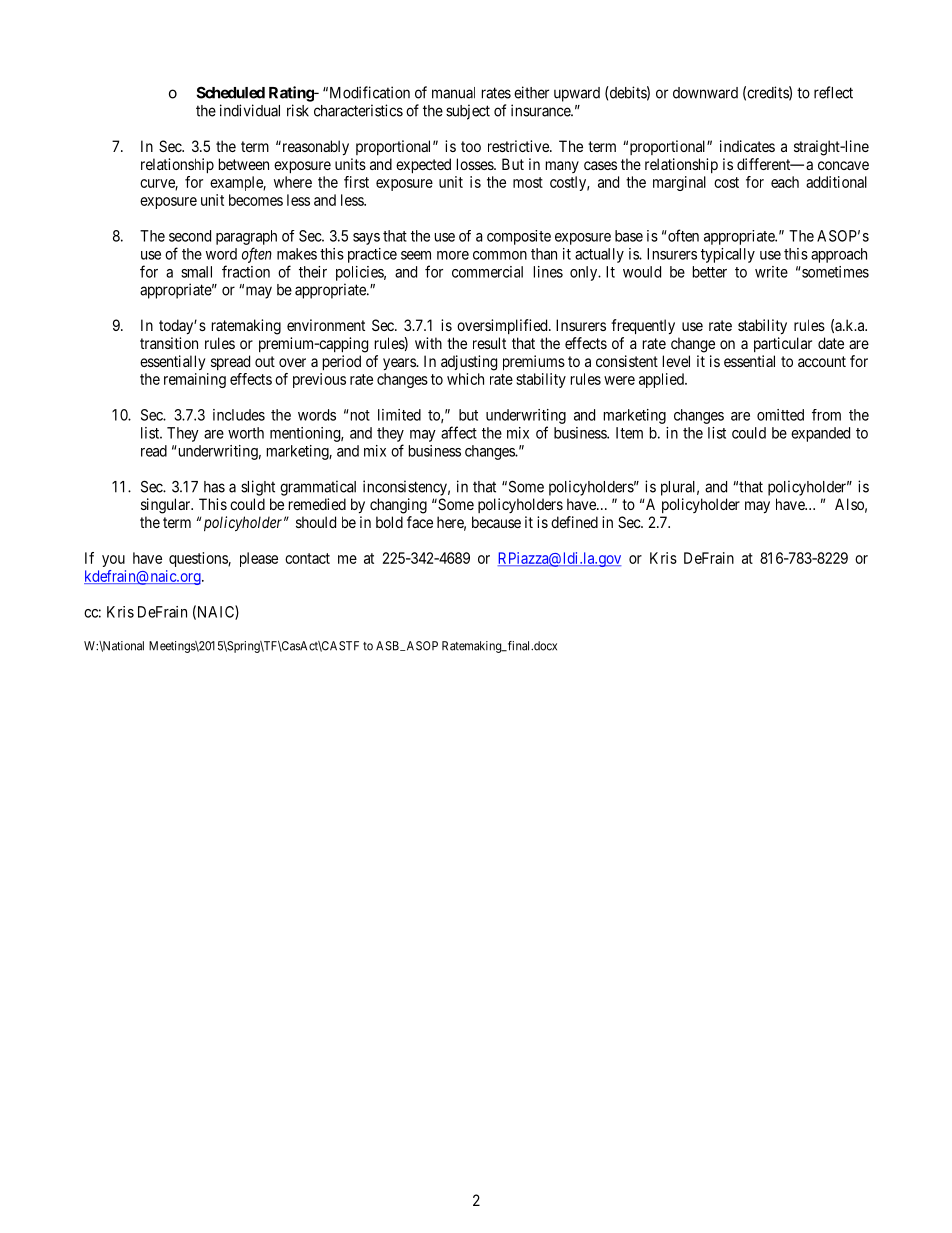 This screenshot has width=952, height=1233. Describe the element at coordinates (574, 522) in the screenshot. I see `defined` at that location.
